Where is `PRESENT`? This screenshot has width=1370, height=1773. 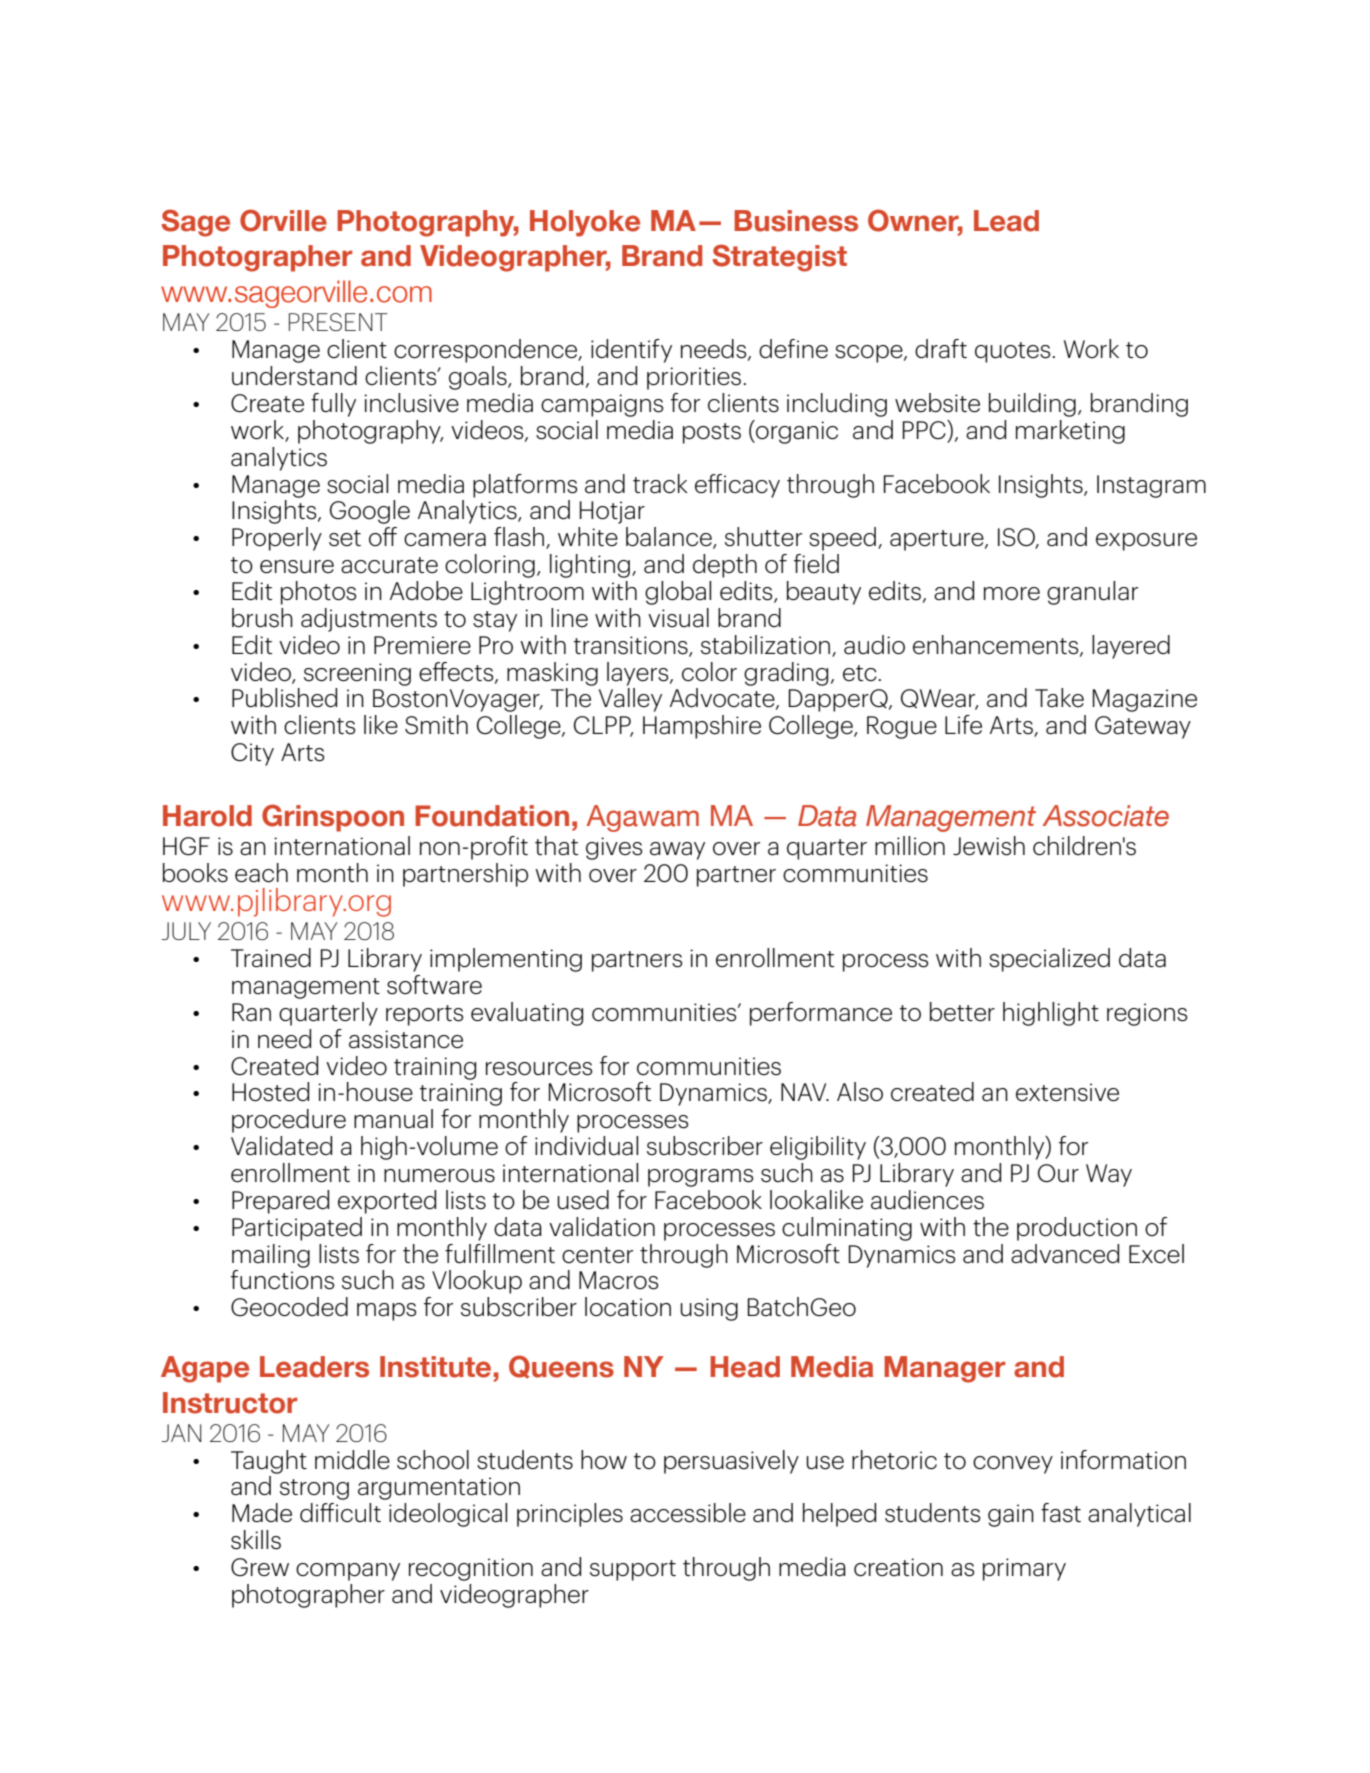
PRESENT is located at coordinates (338, 322).
